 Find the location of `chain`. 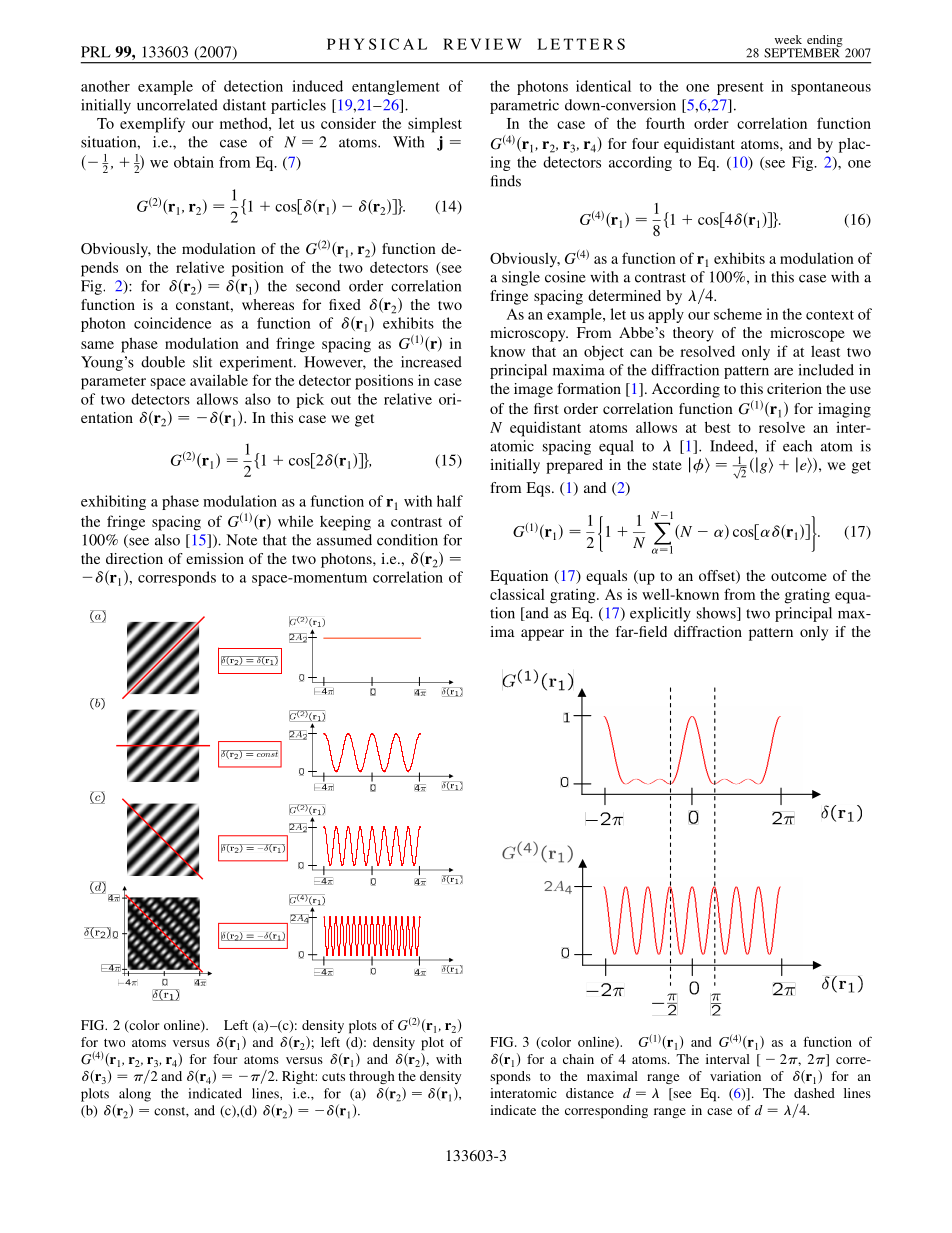

chain is located at coordinates (578, 1059).
